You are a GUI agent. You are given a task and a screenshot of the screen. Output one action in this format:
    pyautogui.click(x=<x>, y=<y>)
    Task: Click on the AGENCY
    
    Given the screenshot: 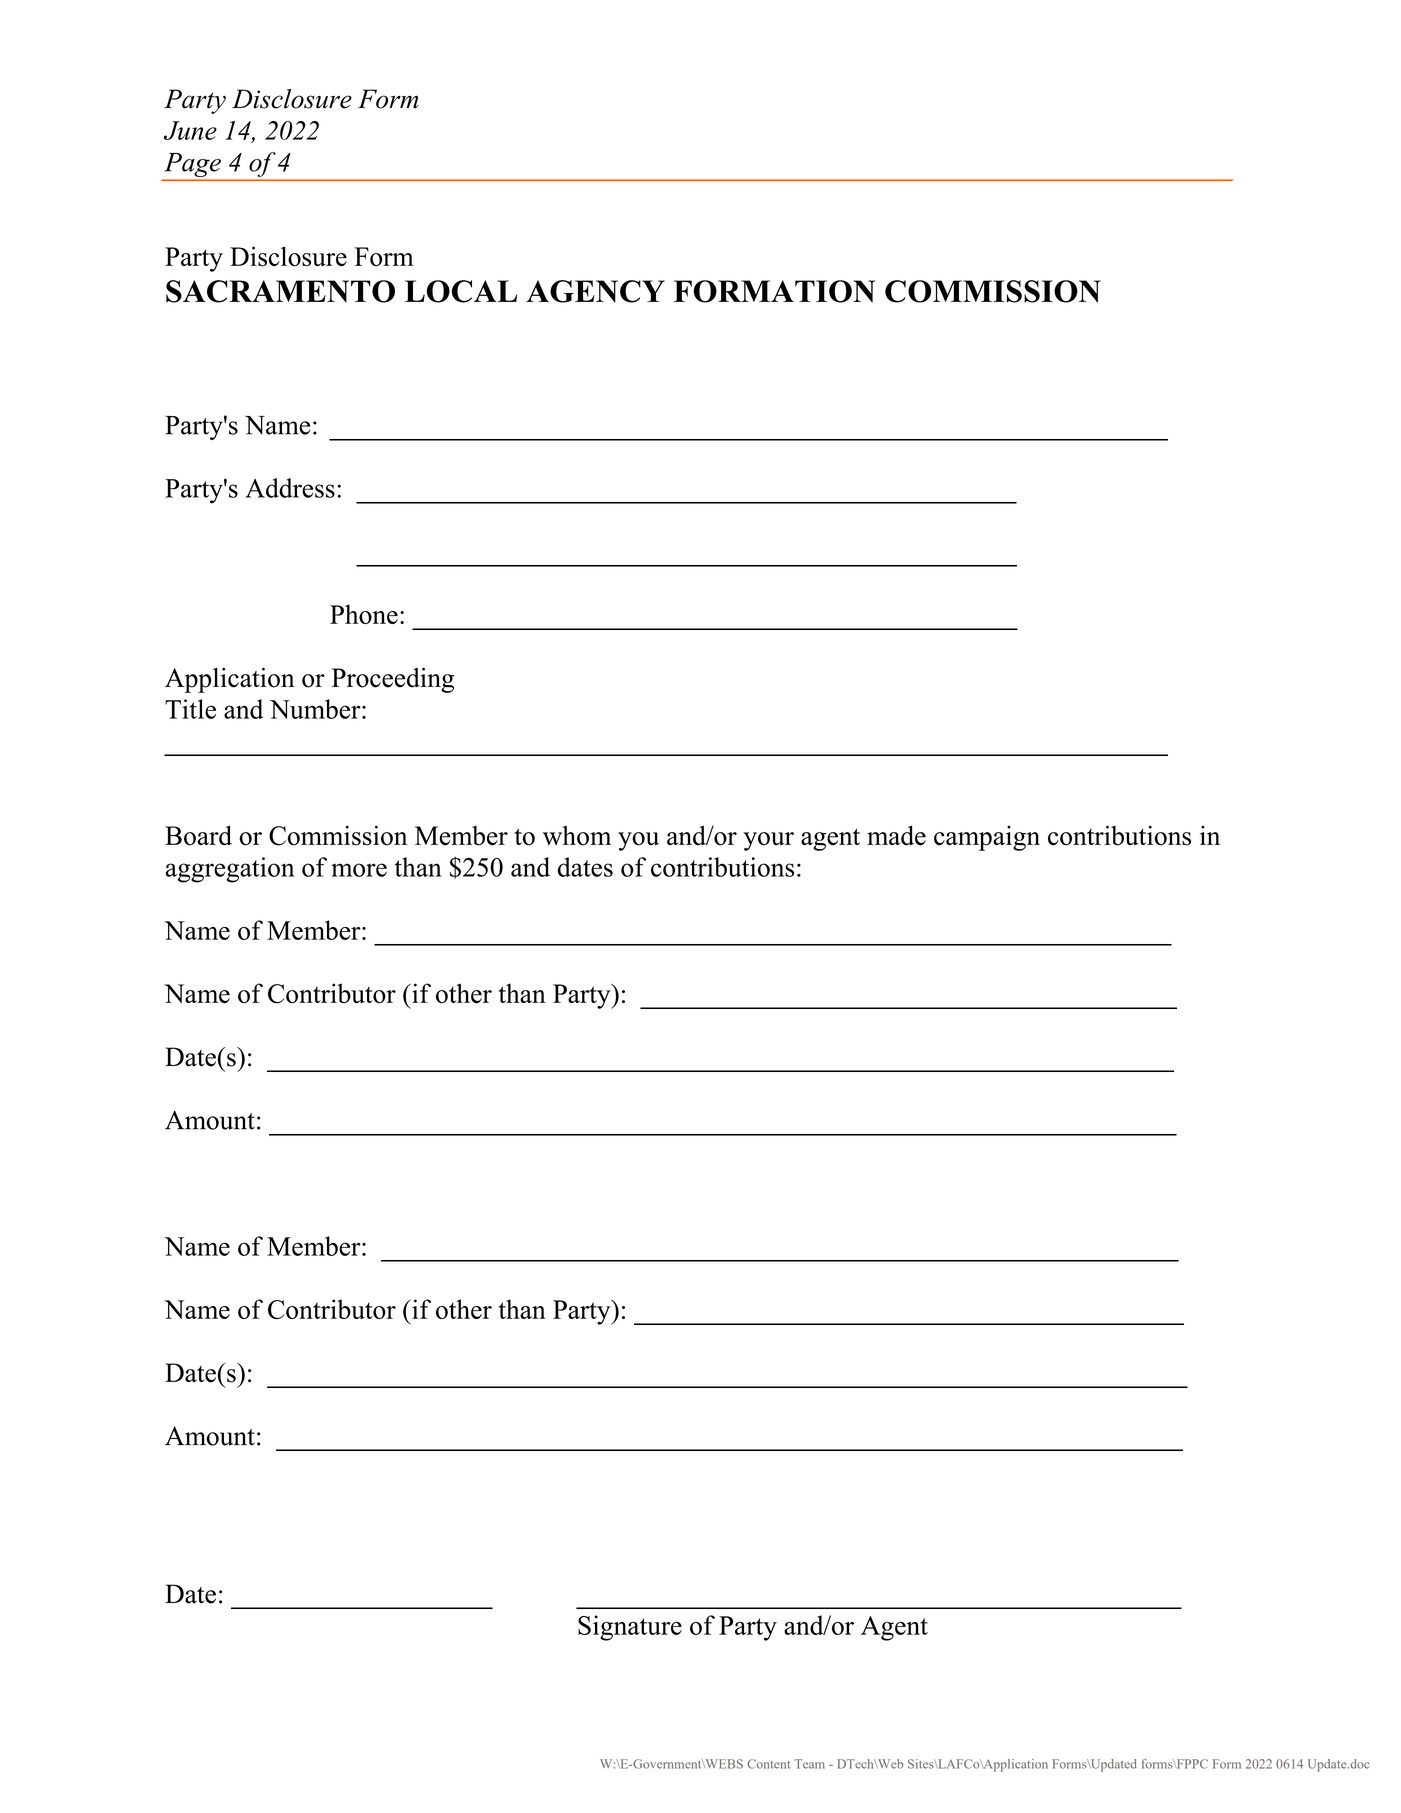 What is the action you would take?
    pyautogui.click(x=595, y=291)
